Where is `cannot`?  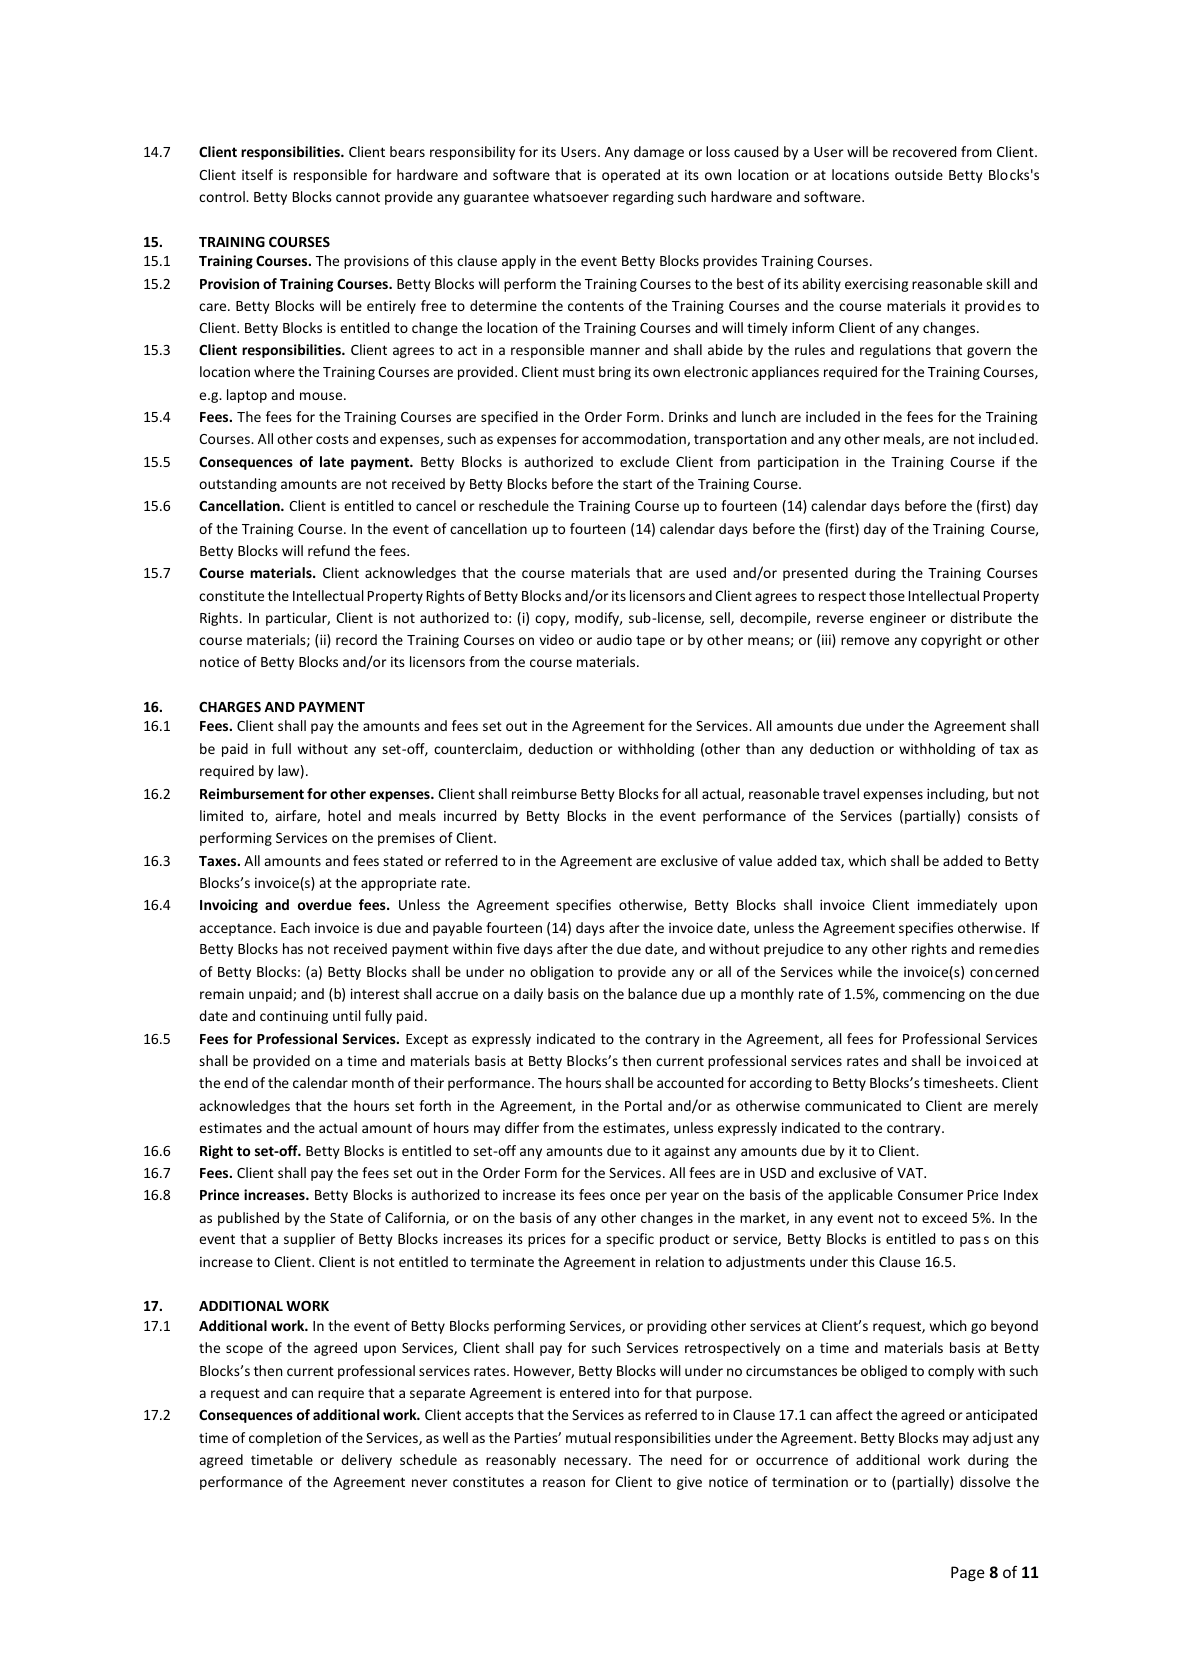
cannot is located at coordinates (358, 197).
